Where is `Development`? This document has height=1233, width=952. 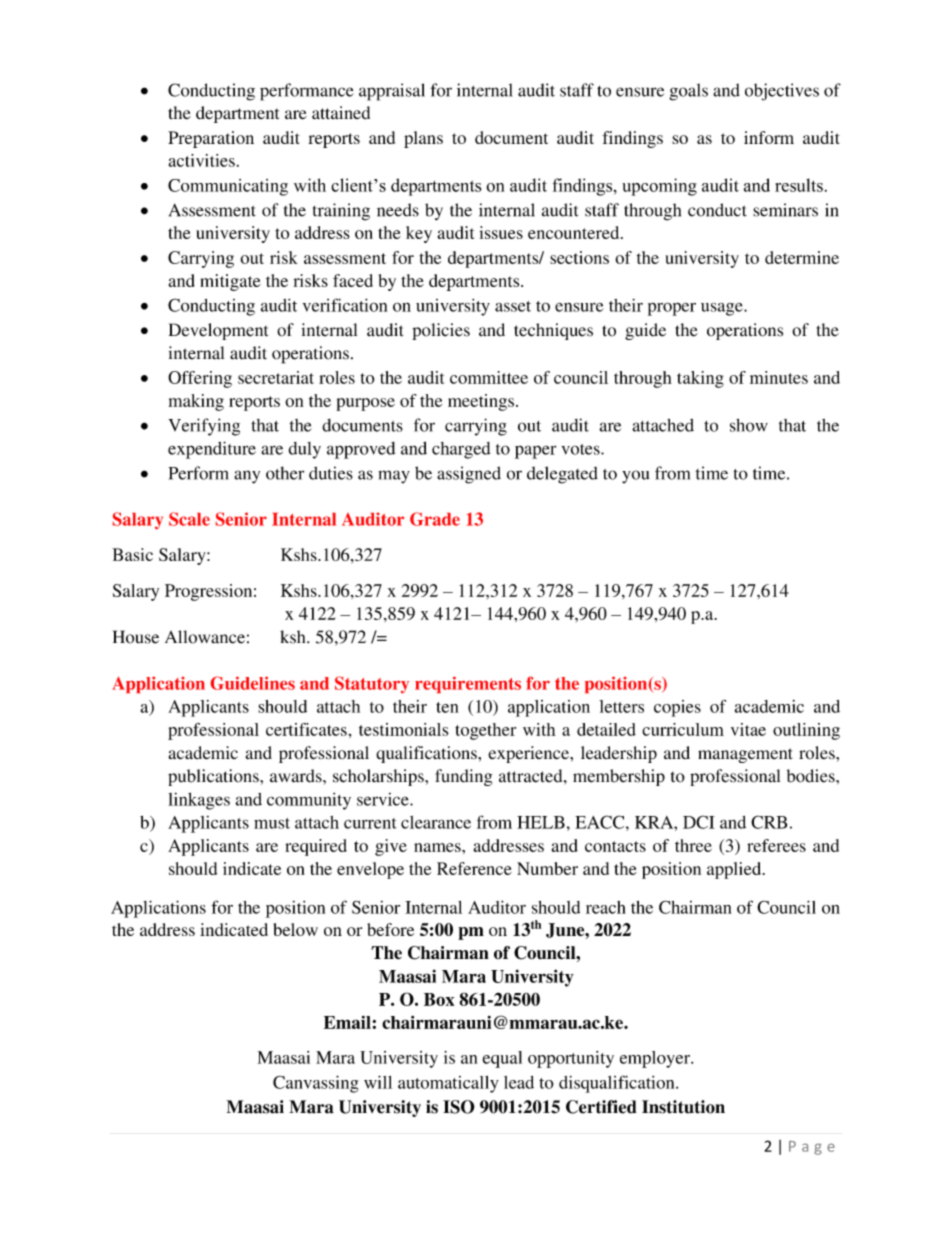
Development is located at coordinates (218, 331).
